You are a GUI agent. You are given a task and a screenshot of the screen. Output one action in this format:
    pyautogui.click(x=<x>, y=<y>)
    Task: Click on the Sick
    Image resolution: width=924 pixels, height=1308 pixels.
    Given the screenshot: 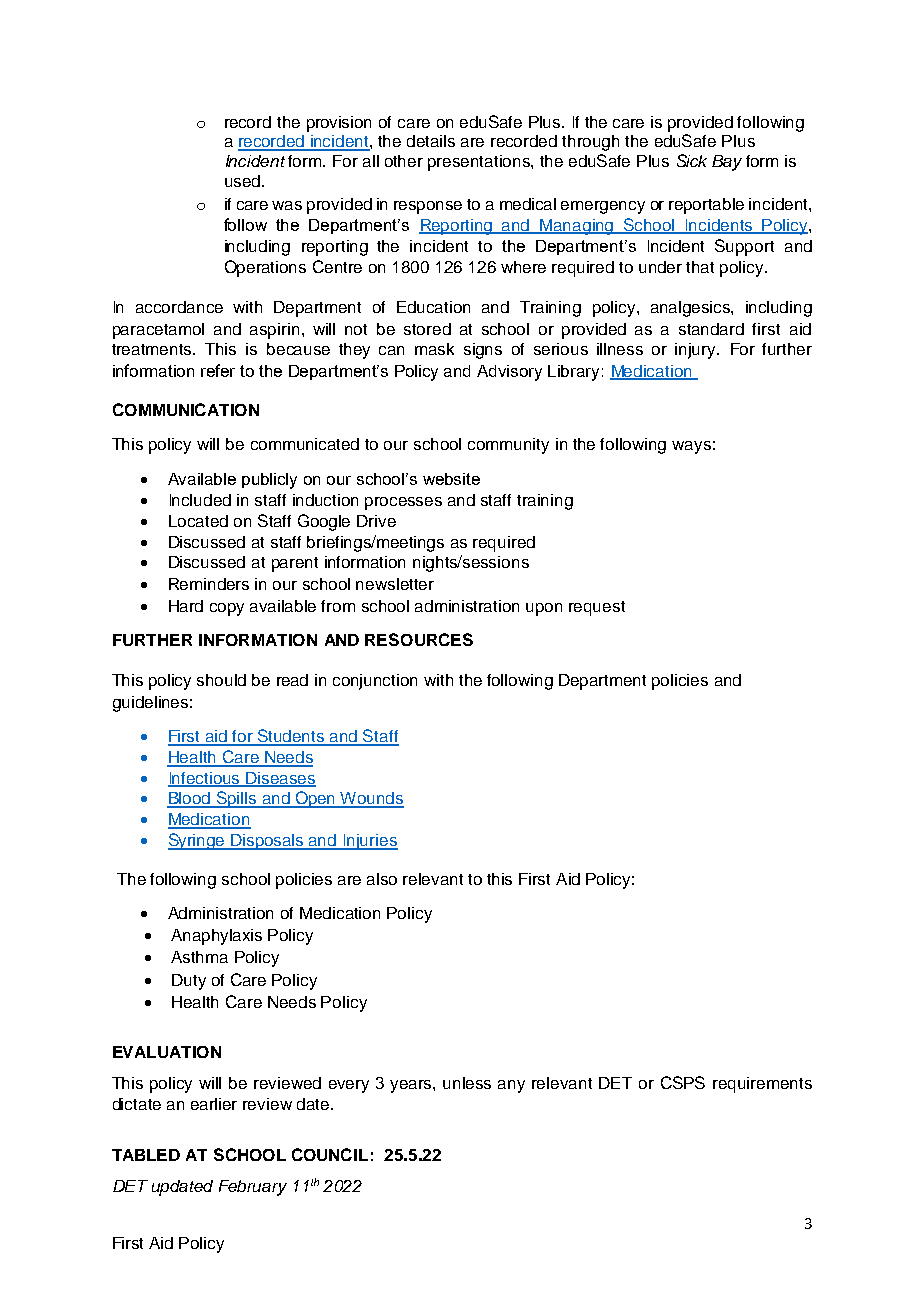 What is the action you would take?
    pyautogui.click(x=692, y=160)
